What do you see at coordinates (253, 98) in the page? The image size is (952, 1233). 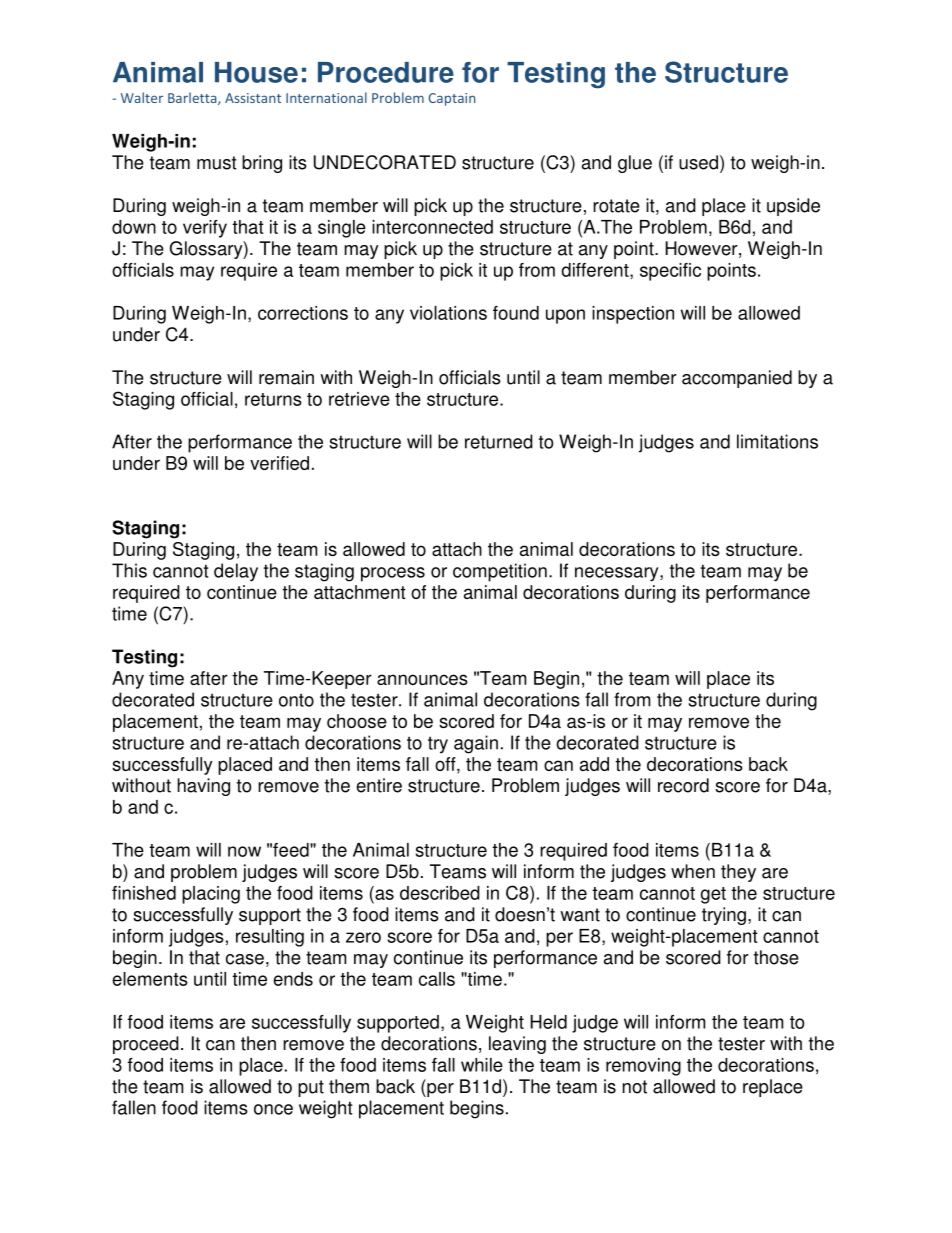 I see `Assistant` at bounding box center [253, 98].
